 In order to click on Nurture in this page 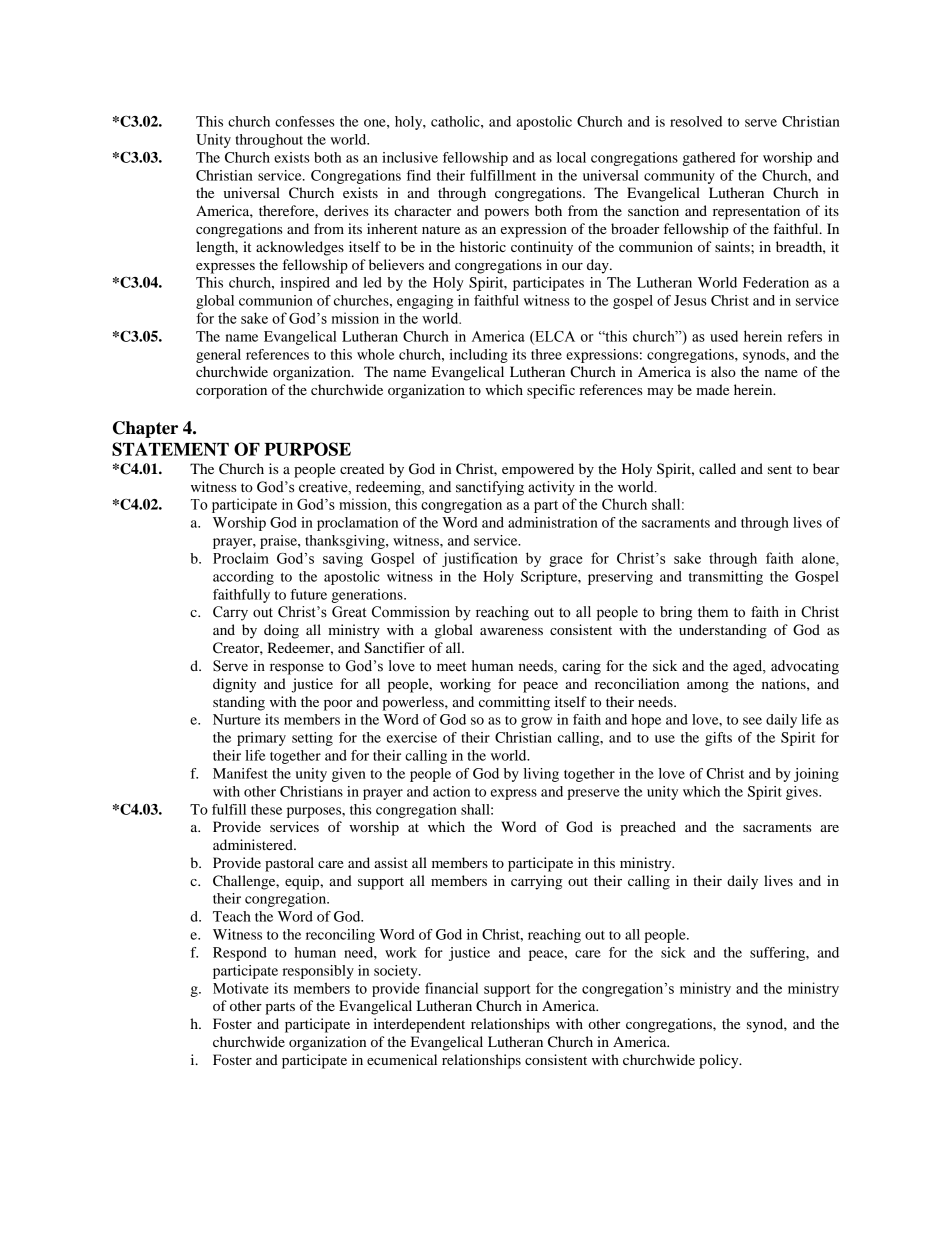, I will do `click(237, 719)`.
